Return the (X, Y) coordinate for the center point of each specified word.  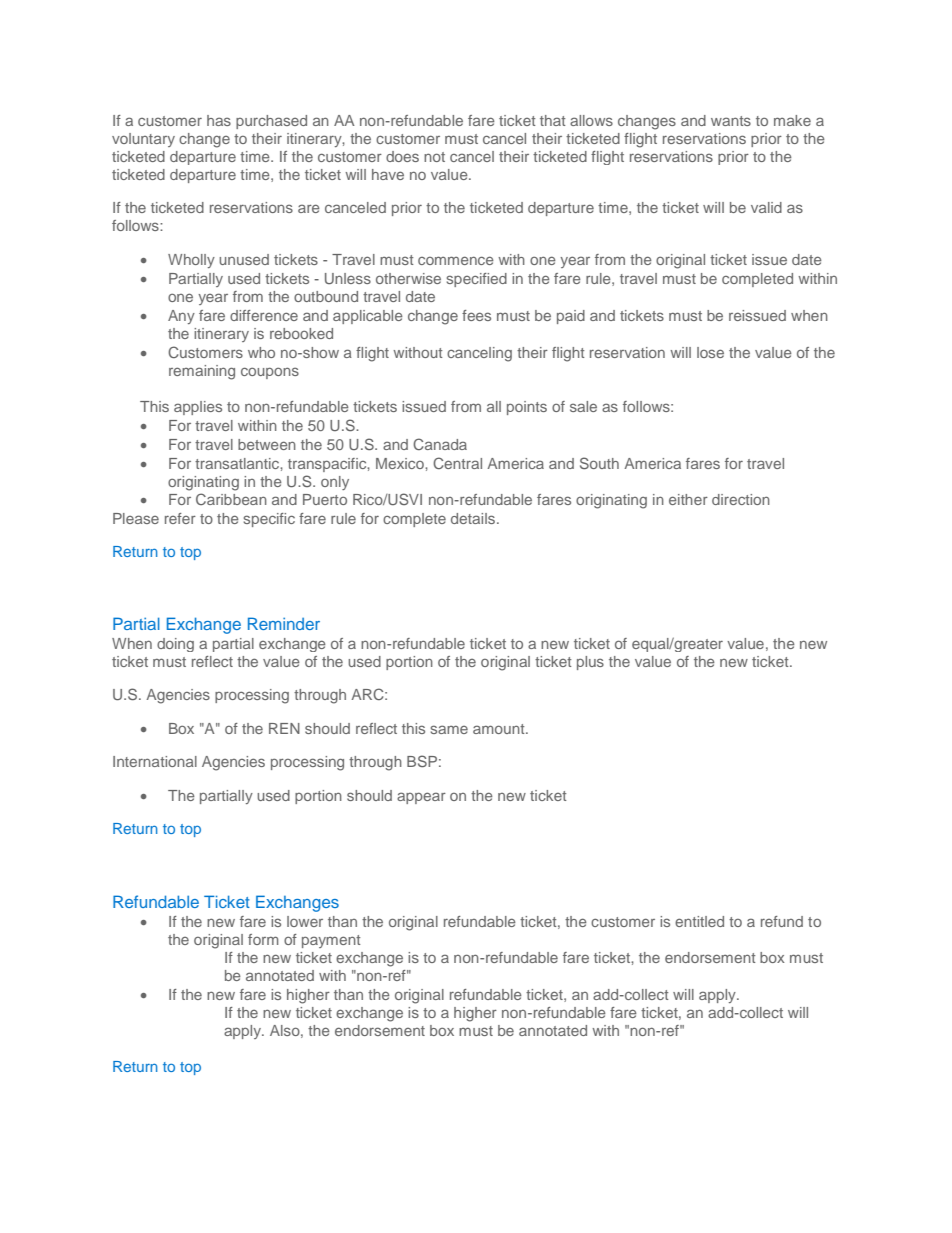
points (527, 408)
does (402, 156)
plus (590, 663)
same (449, 729)
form (263, 939)
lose (710, 352)
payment (331, 941)
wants (731, 121)
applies (198, 408)
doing (175, 645)
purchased (271, 122)
